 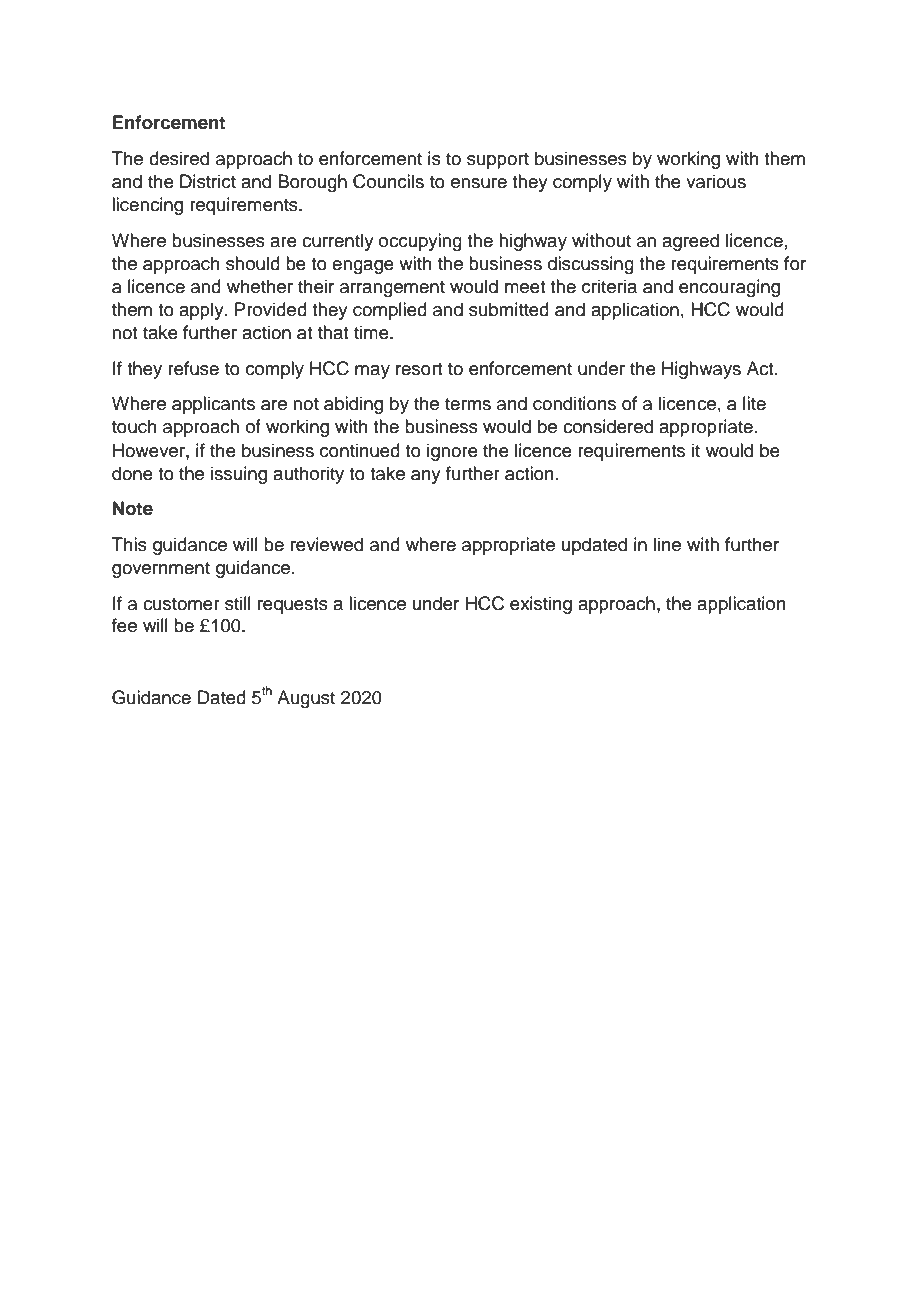 I want to click on Note, so click(x=133, y=508).
